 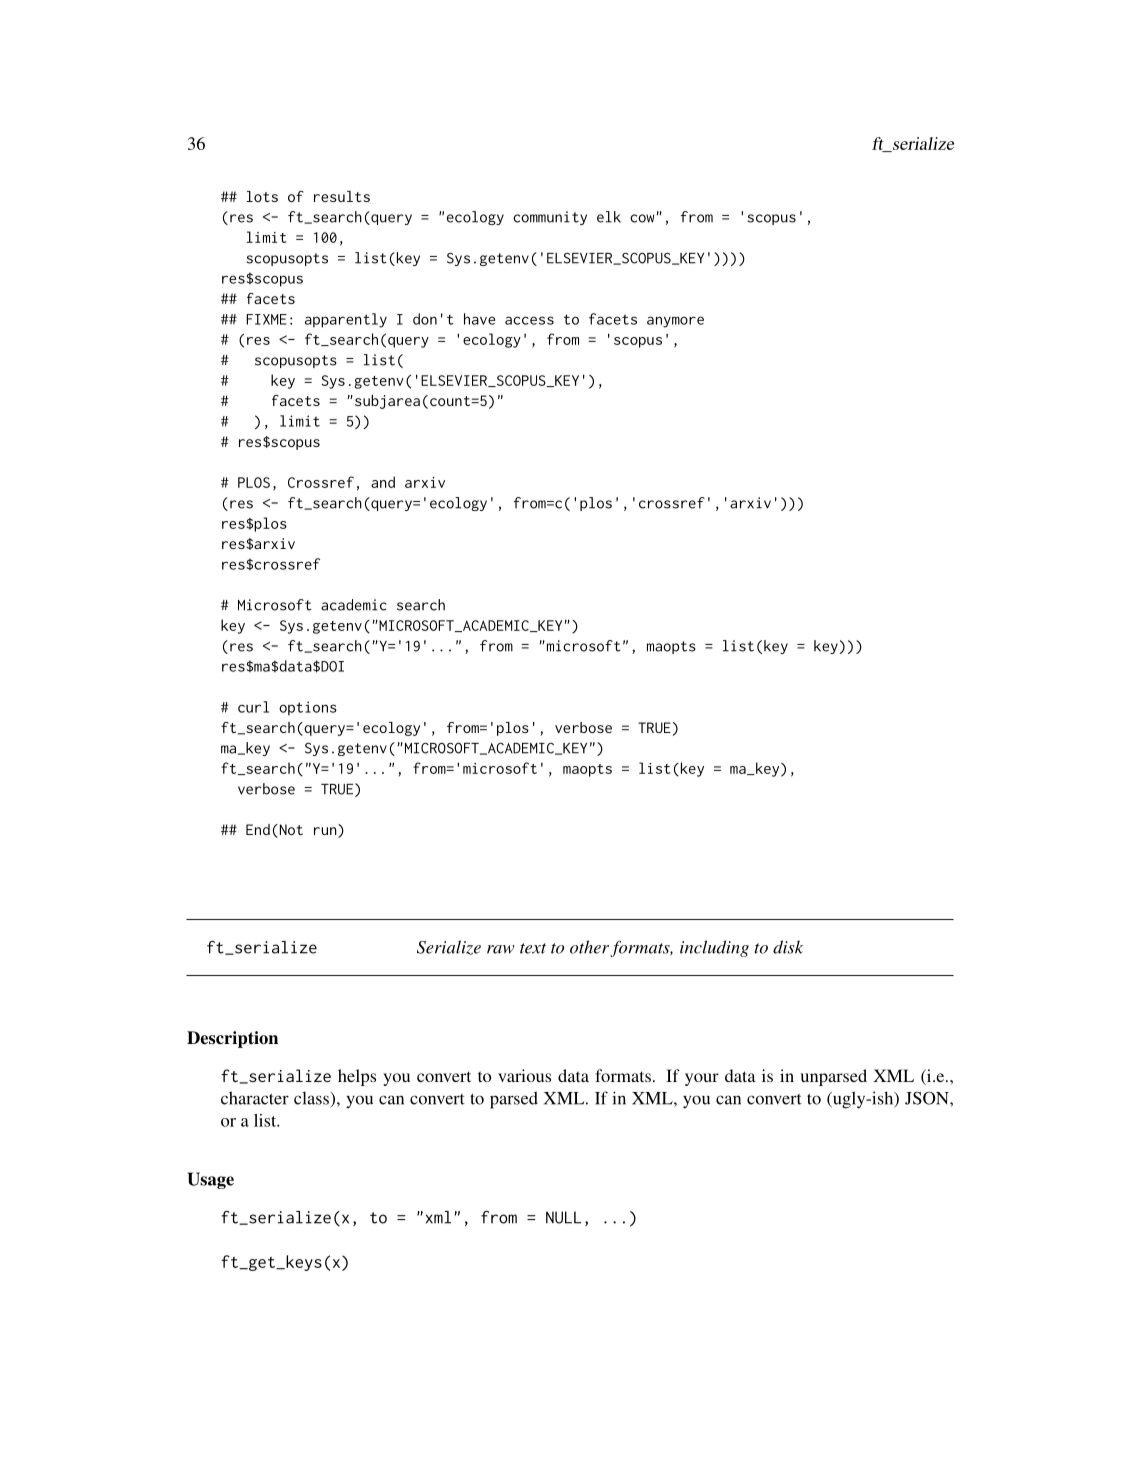 I want to click on access, so click(x=529, y=320).
